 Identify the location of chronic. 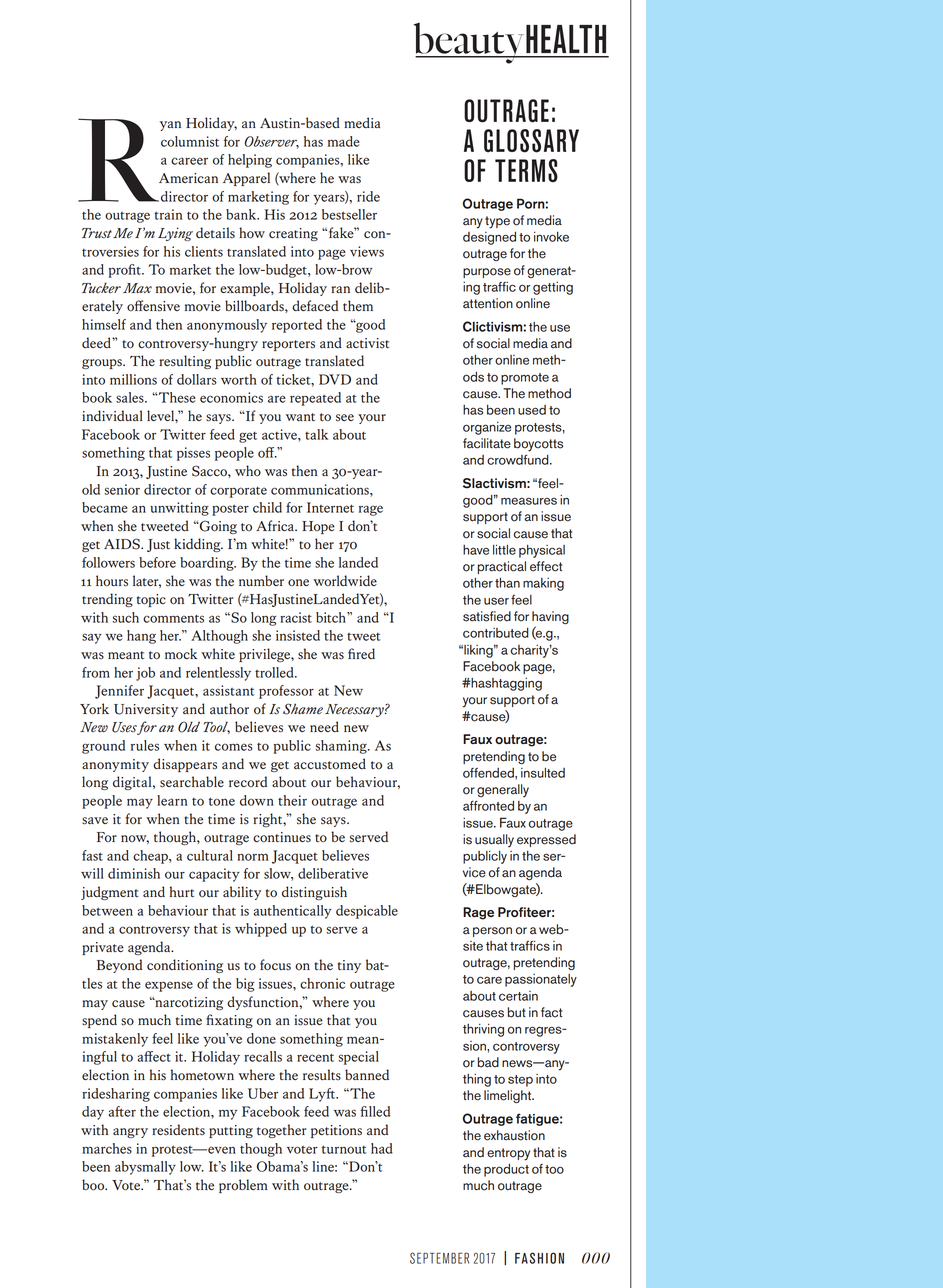
(322, 983).
